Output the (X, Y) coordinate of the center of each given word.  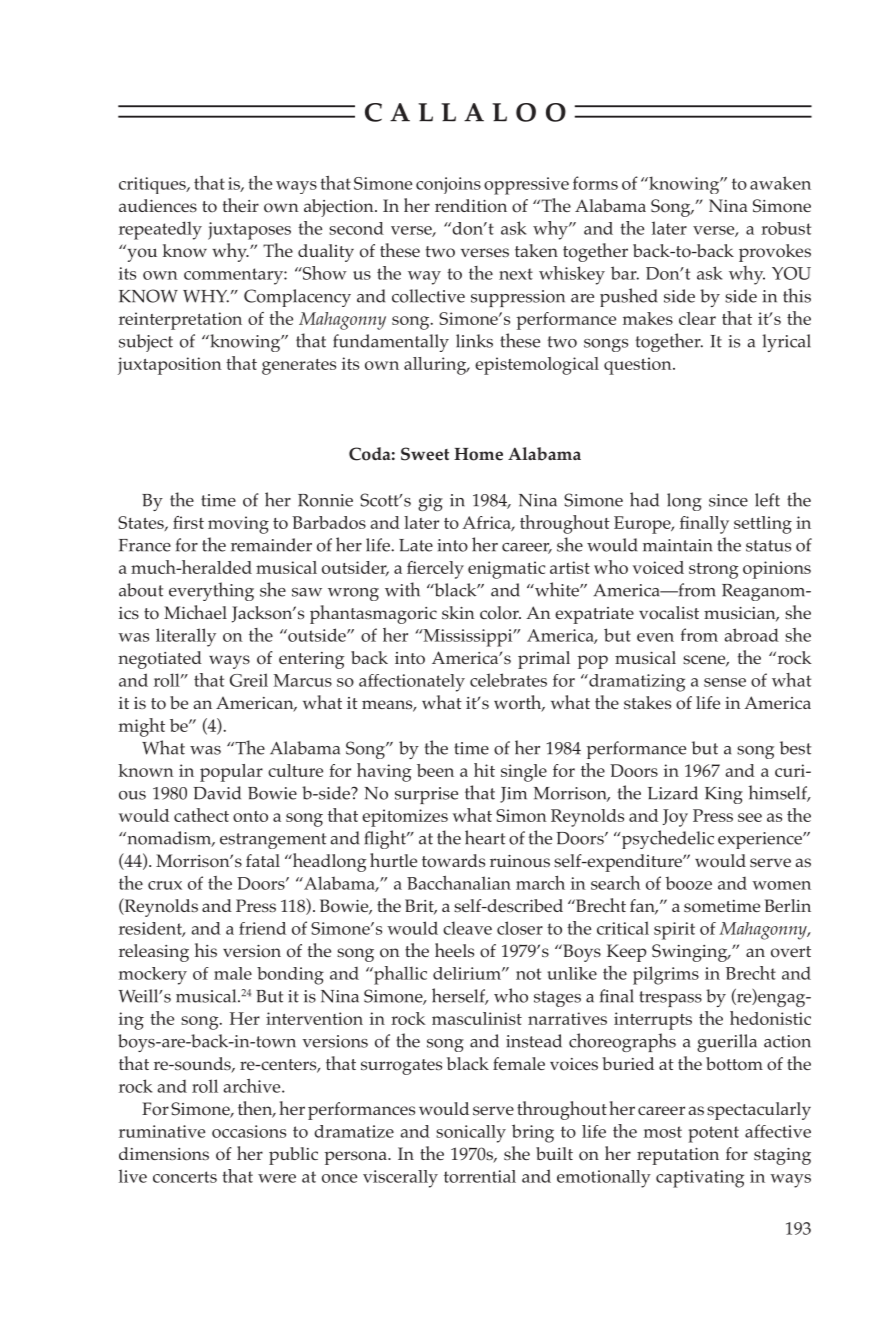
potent (713, 1134)
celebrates (508, 680)
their (241, 205)
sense (725, 682)
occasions (249, 1131)
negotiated (160, 660)
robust (786, 228)
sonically (471, 1134)
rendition (471, 206)
